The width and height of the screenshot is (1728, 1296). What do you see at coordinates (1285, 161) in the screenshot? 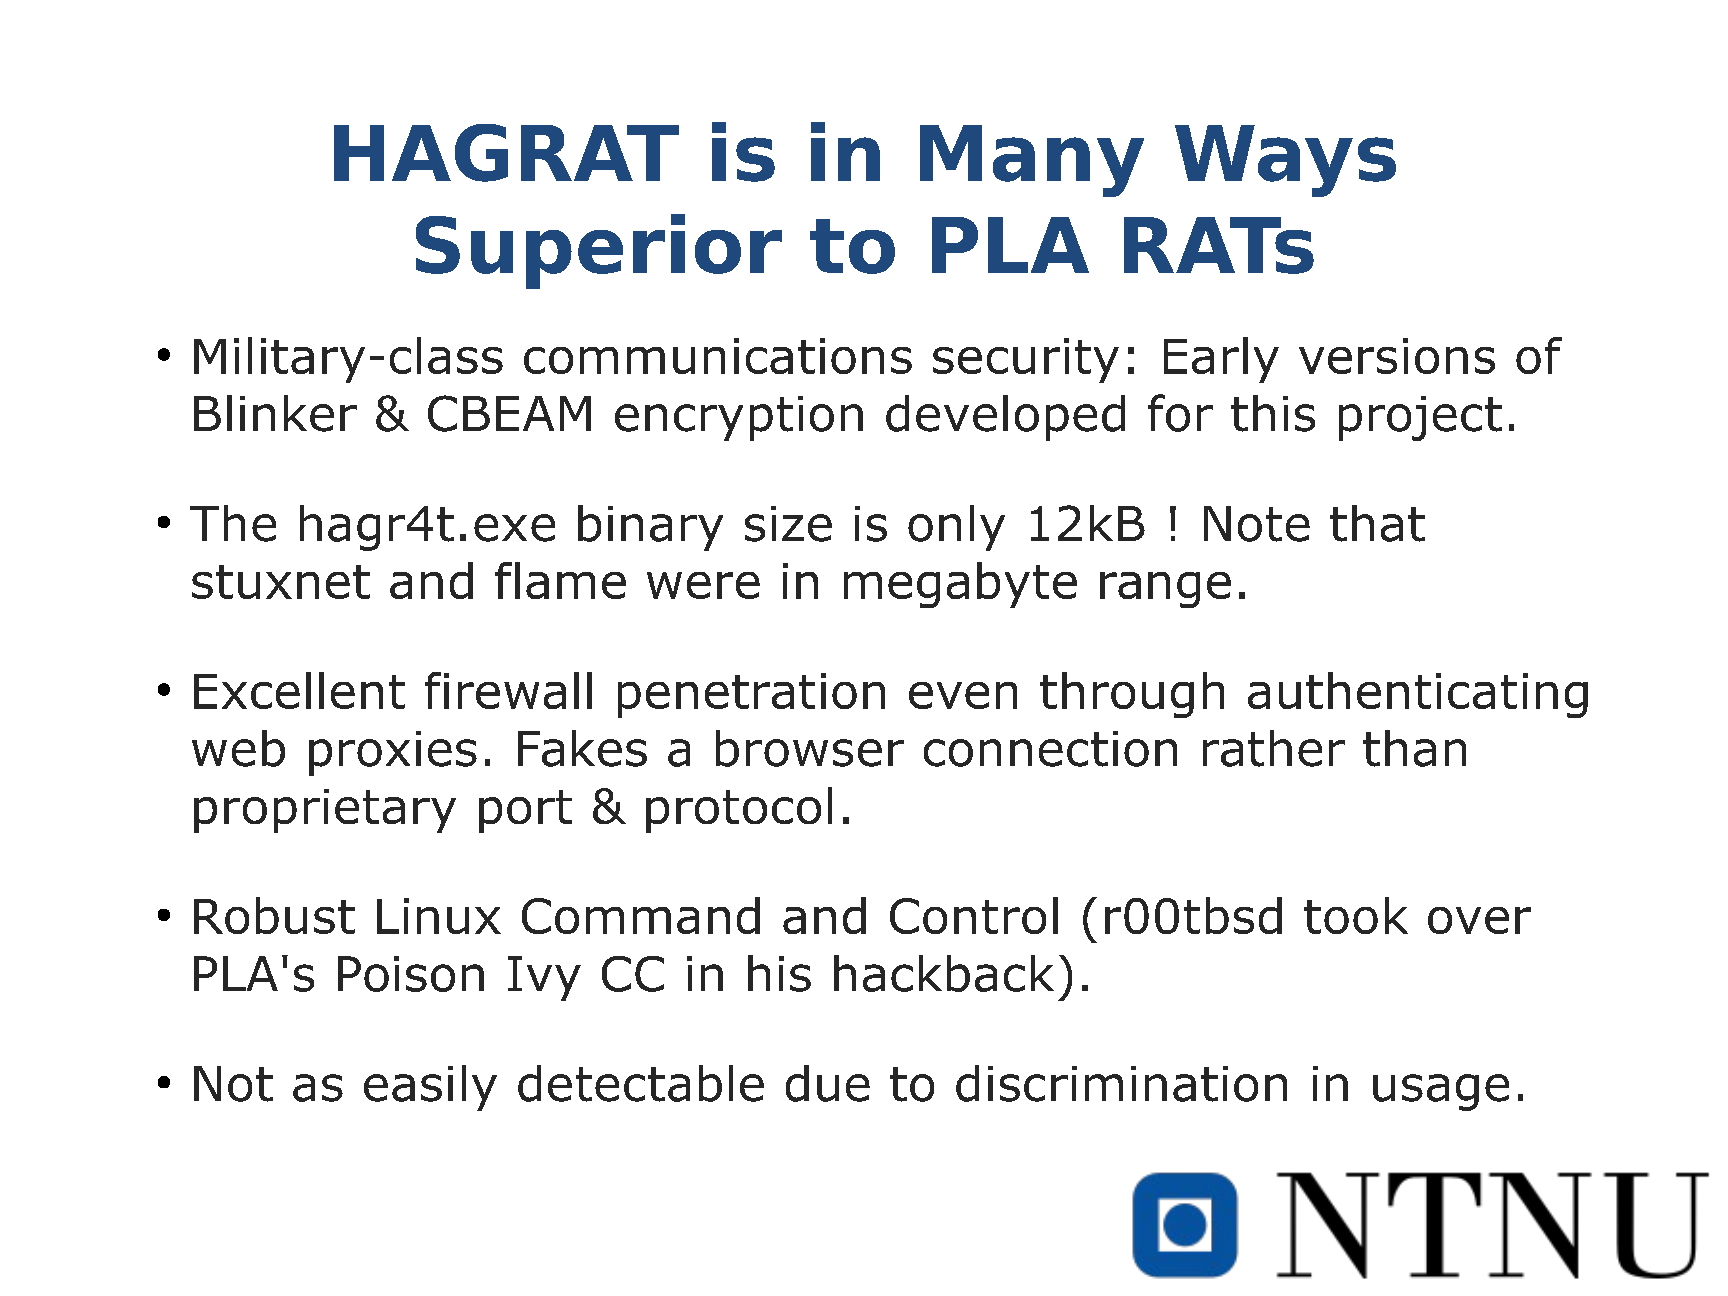
I see `Ways` at bounding box center [1285, 161].
